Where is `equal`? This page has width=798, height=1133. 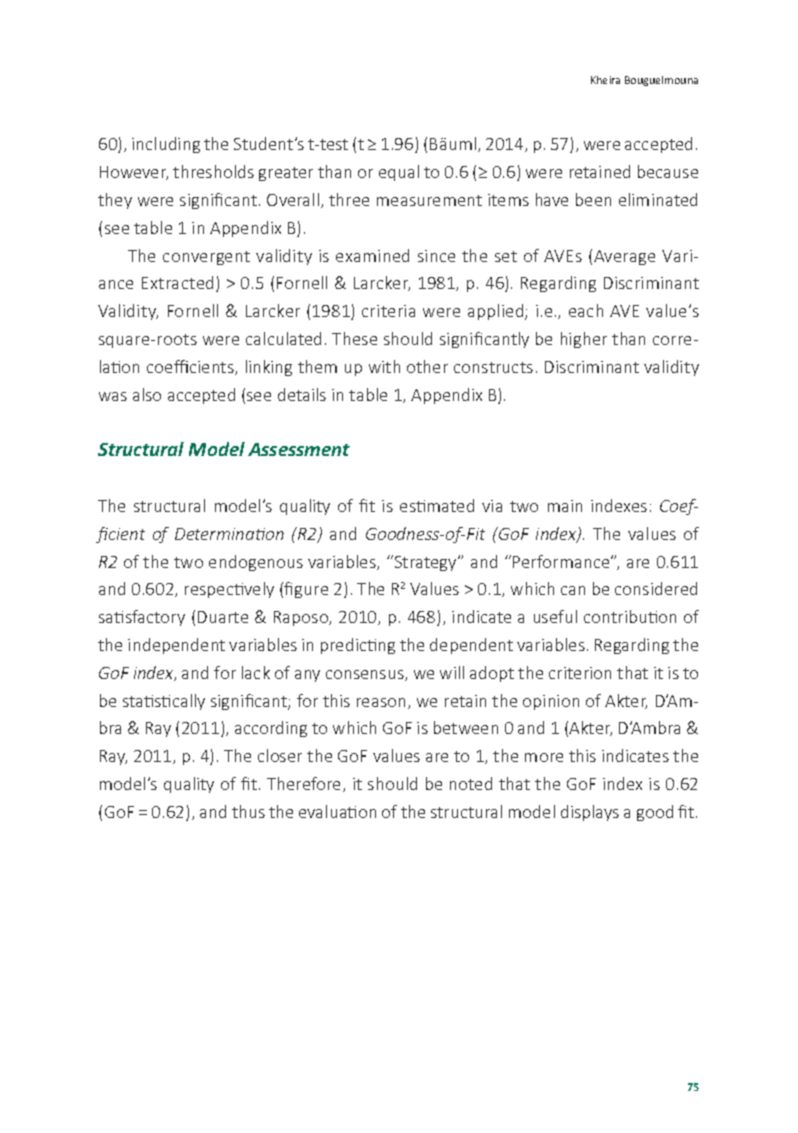
equal is located at coordinates (399, 173).
